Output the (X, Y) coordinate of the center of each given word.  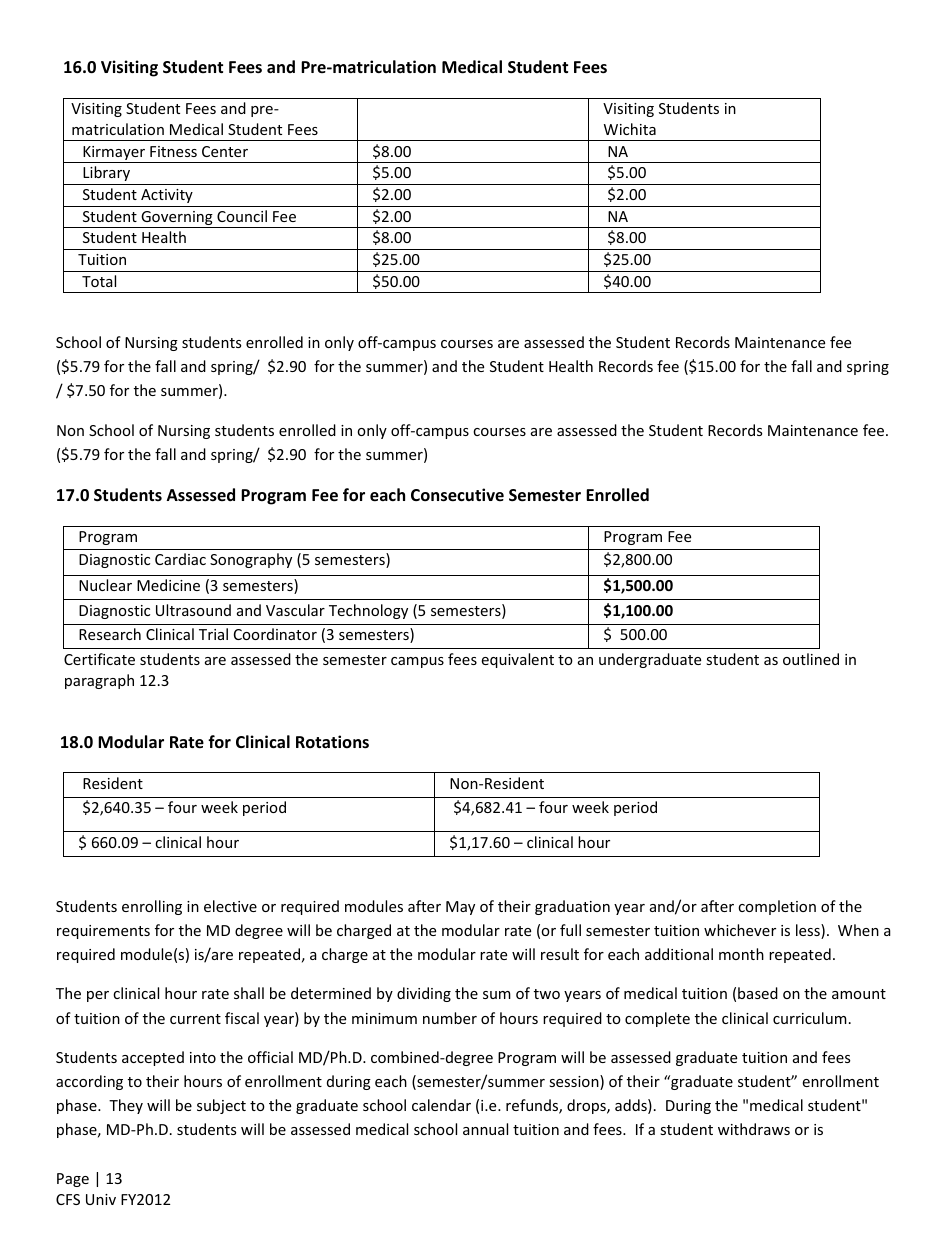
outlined (811, 659)
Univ (101, 1199)
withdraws (754, 1129)
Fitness (173, 151)
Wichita (630, 129)
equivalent (517, 660)
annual (485, 1129)
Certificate (99, 659)
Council (242, 216)
